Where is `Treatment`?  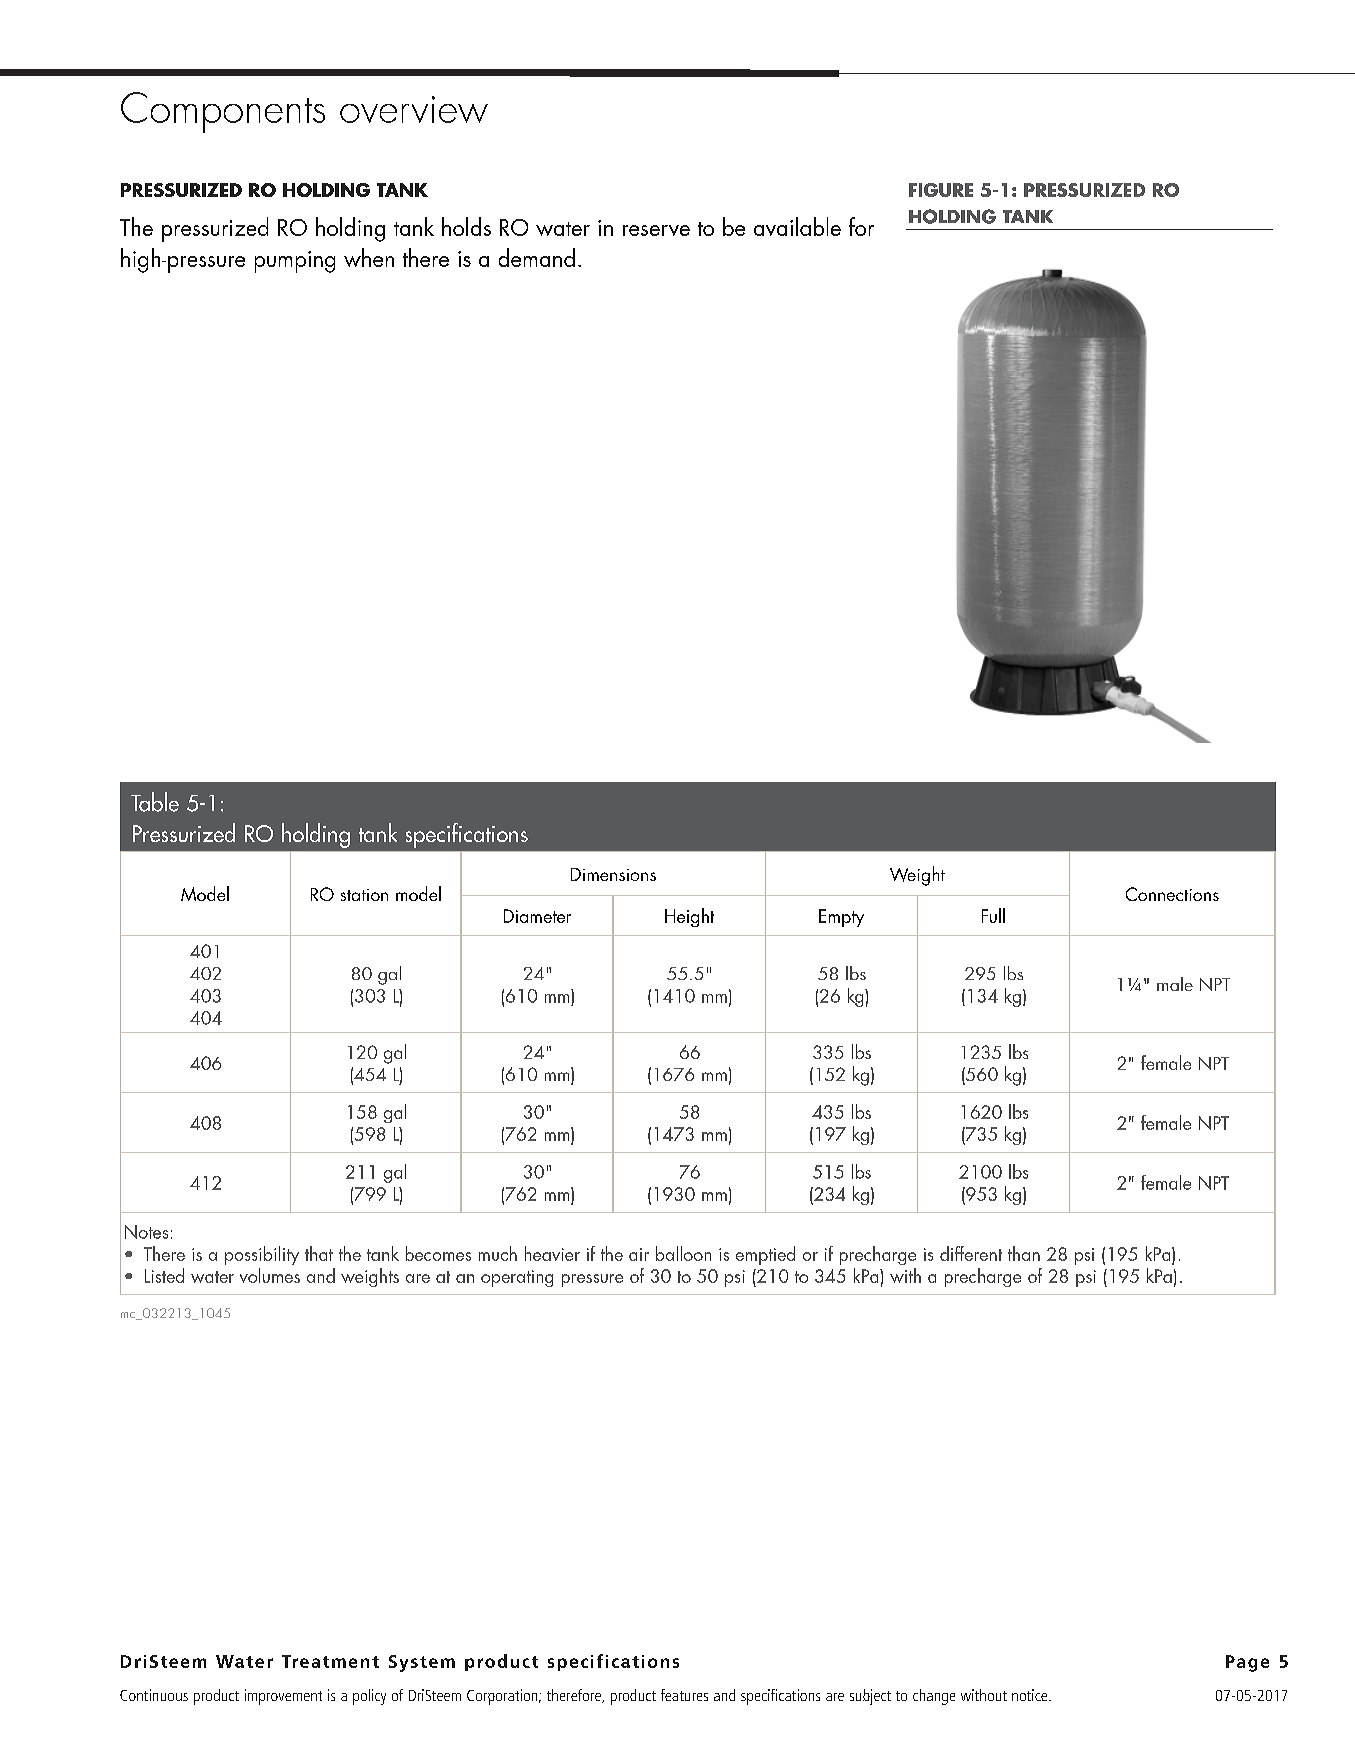 Treatment is located at coordinates (330, 1661).
